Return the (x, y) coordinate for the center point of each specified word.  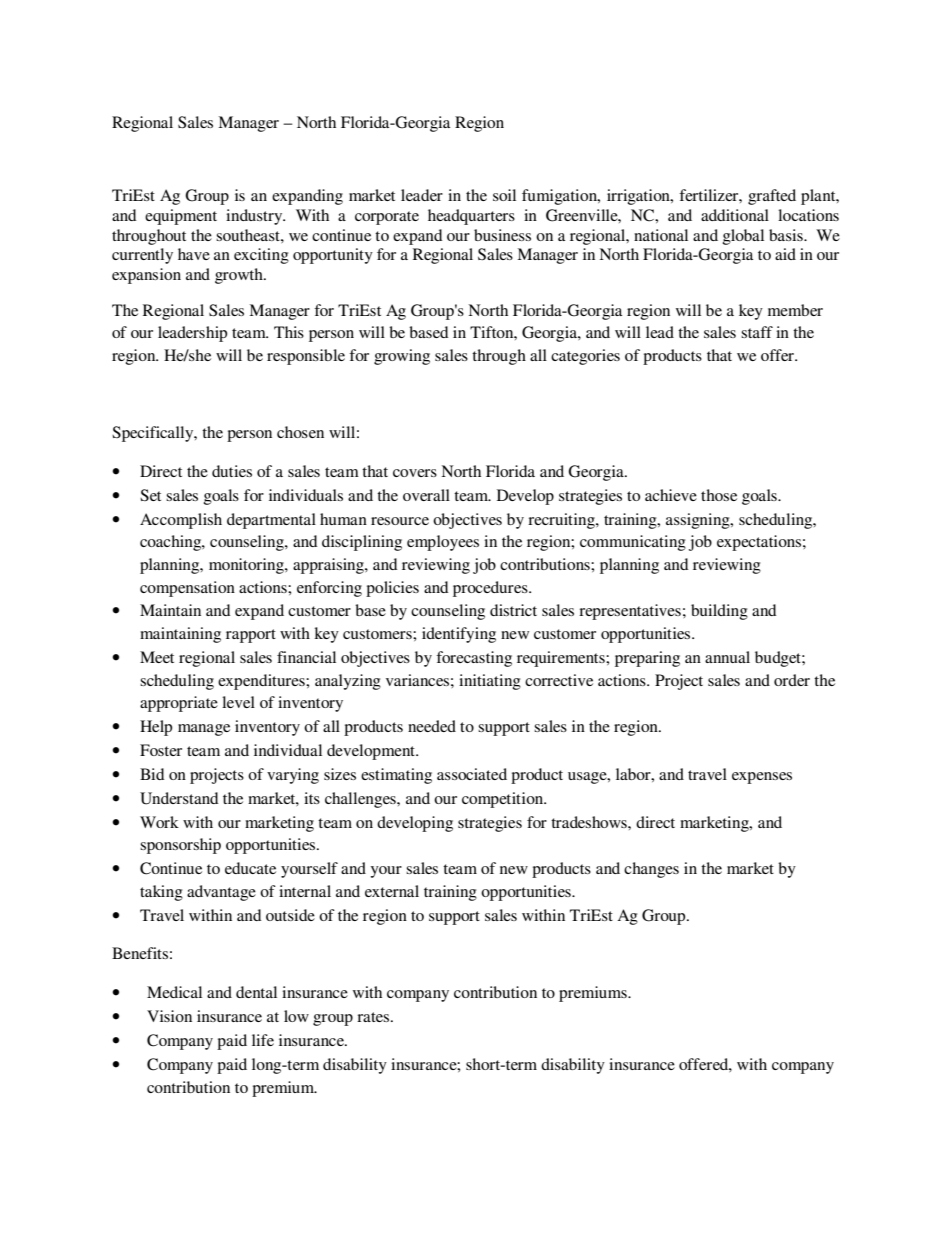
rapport (251, 636)
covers (415, 473)
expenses (762, 778)
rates (373, 1017)
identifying (459, 635)
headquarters (471, 217)
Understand (179, 798)
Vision (169, 1016)
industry (255, 217)
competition (504, 800)
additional (735, 215)
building (719, 612)
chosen (300, 432)
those (719, 495)
